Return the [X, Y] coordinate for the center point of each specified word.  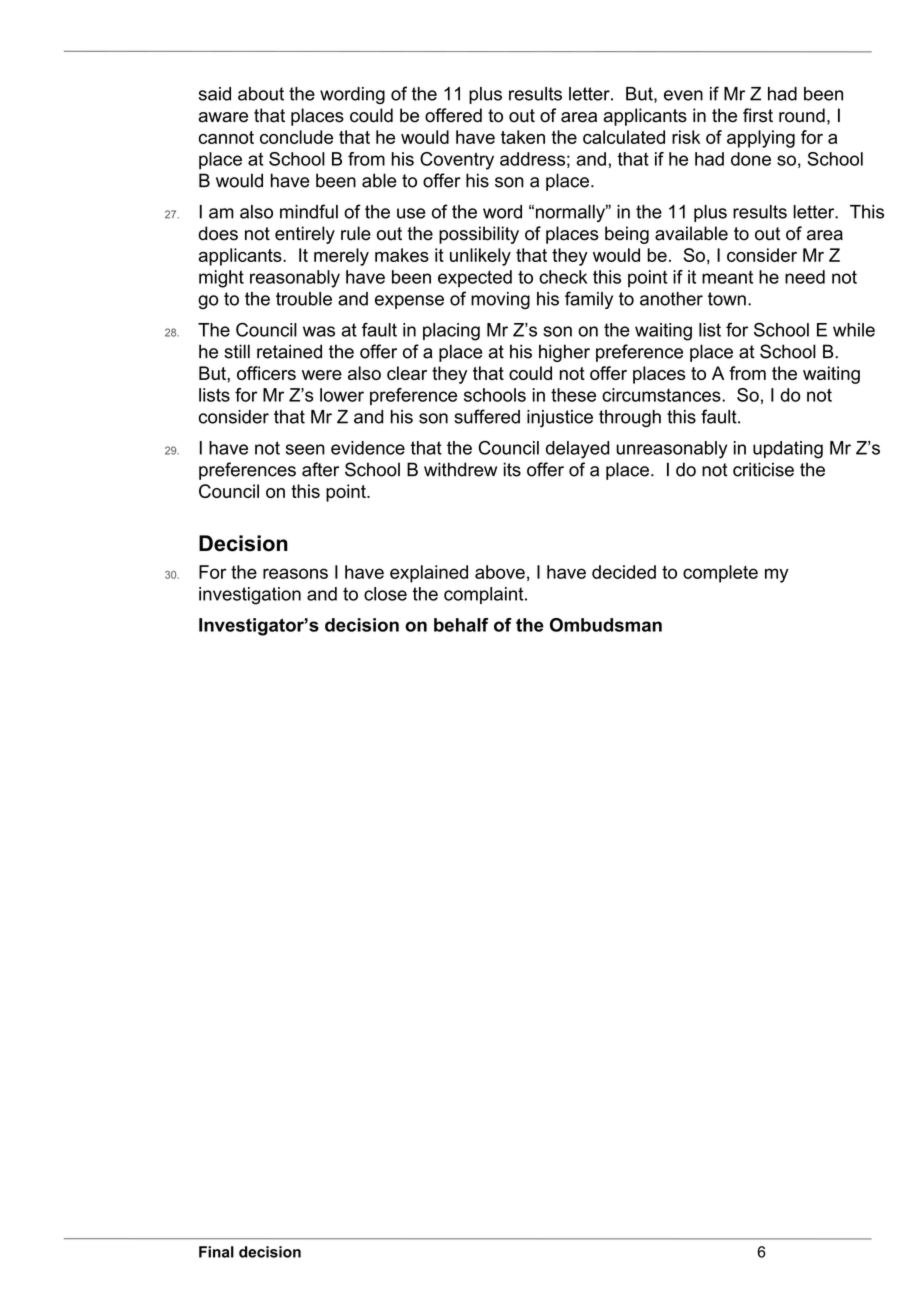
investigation [250, 596]
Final [216, 1252]
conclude [296, 137]
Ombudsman [606, 625]
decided [624, 572]
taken [523, 137]
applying [761, 139]
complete [720, 574]
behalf [461, 625]
